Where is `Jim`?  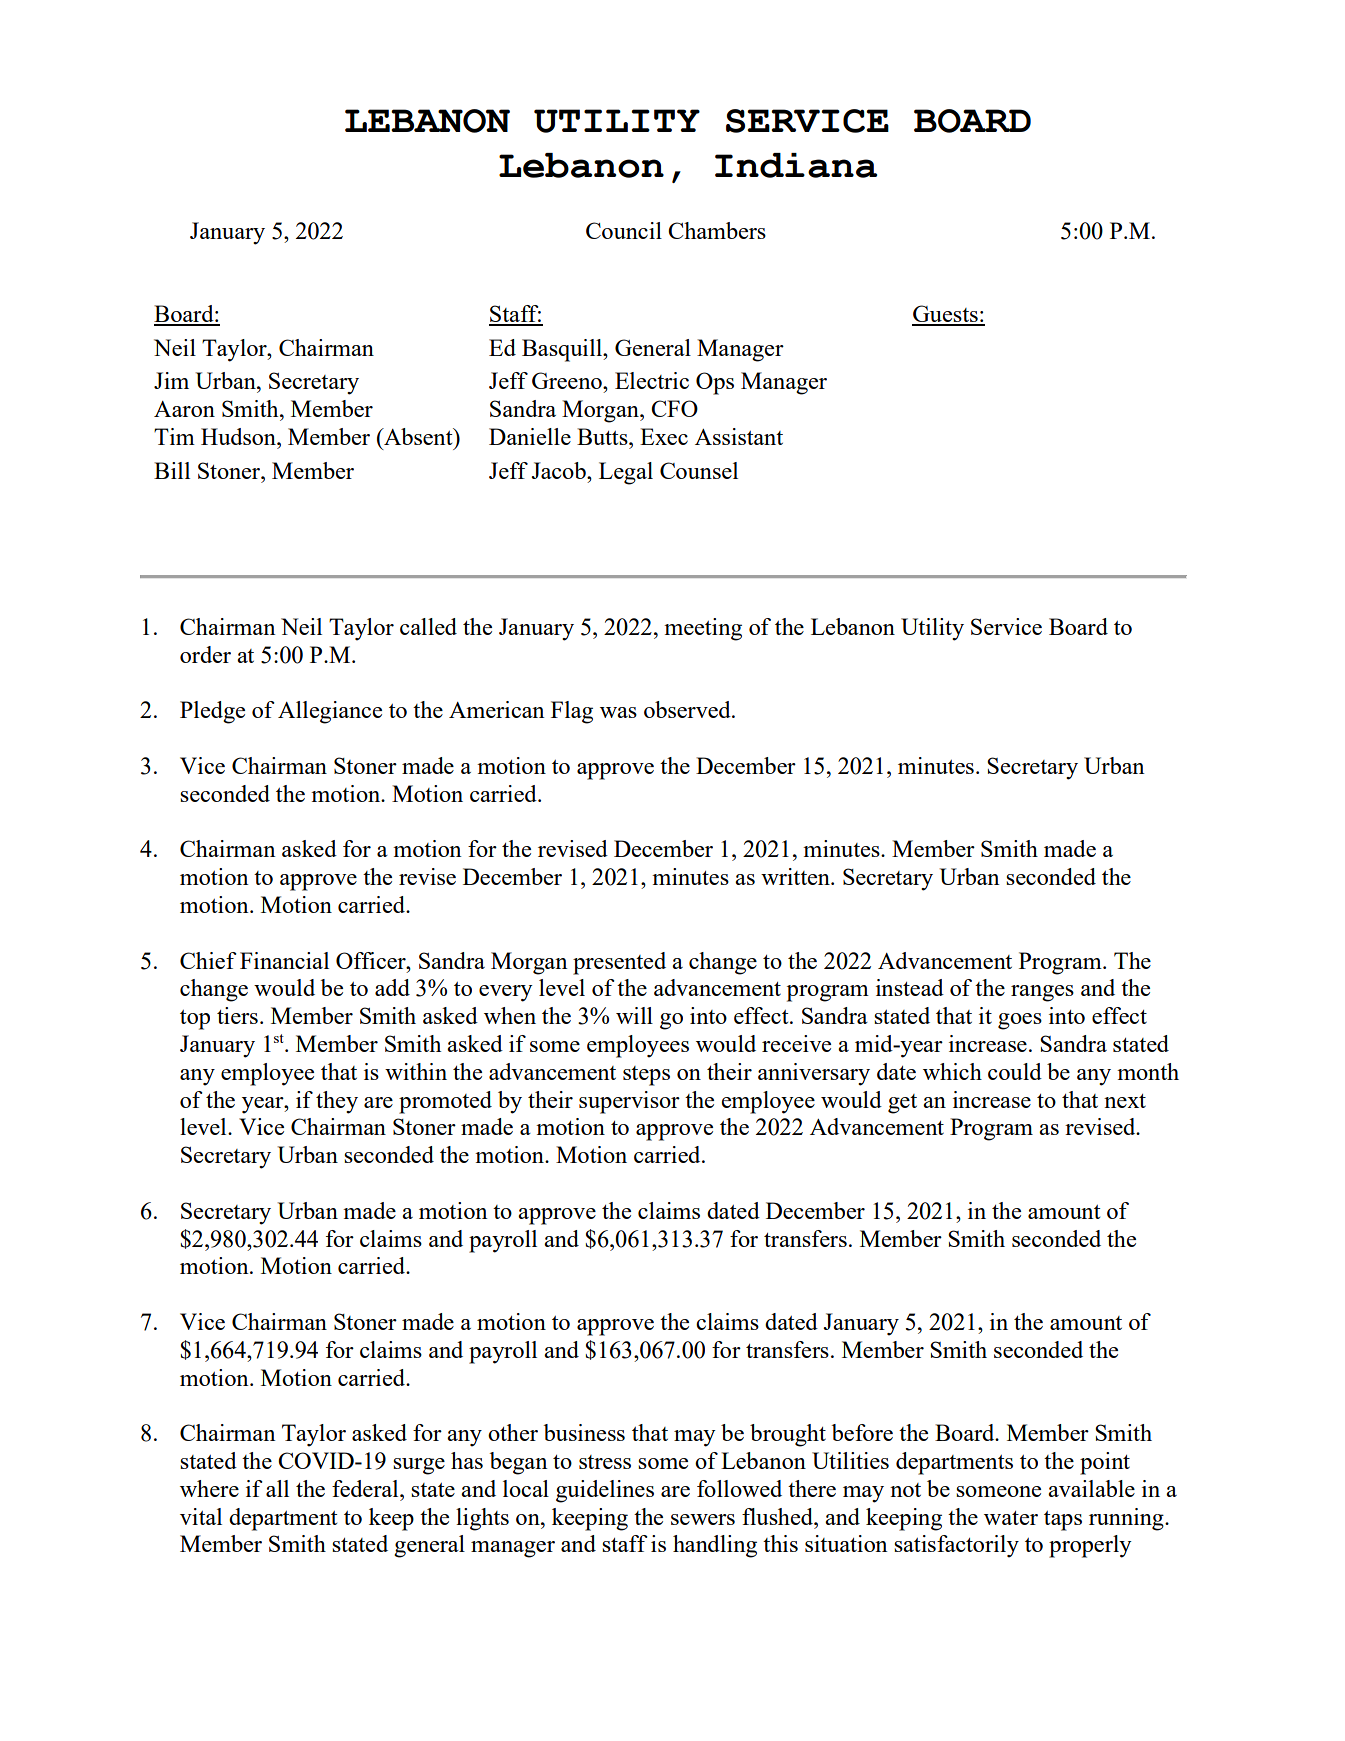 Jim is located at coordinates (171, 380).
